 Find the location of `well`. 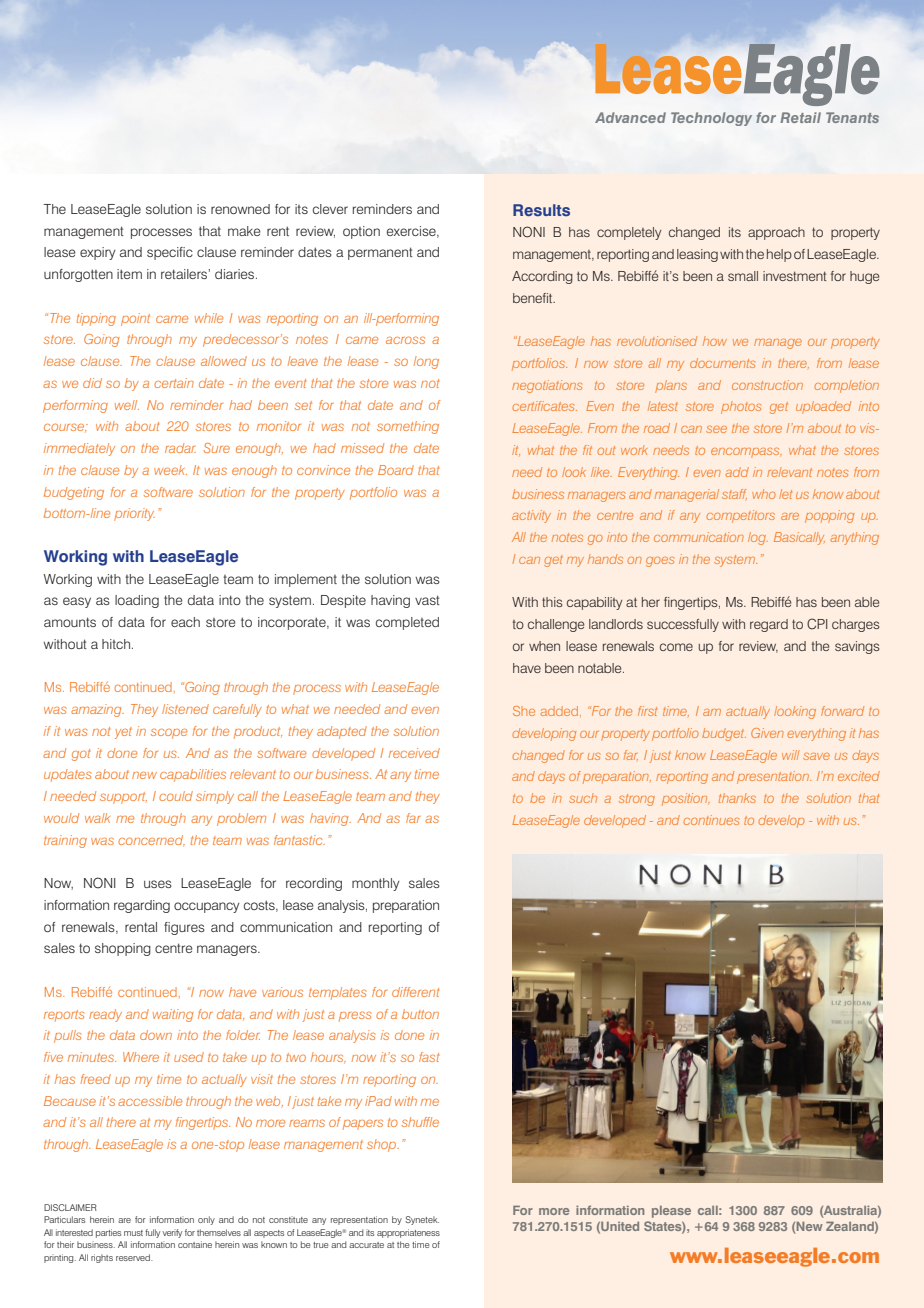

well is located at coordinates (127, 405).
